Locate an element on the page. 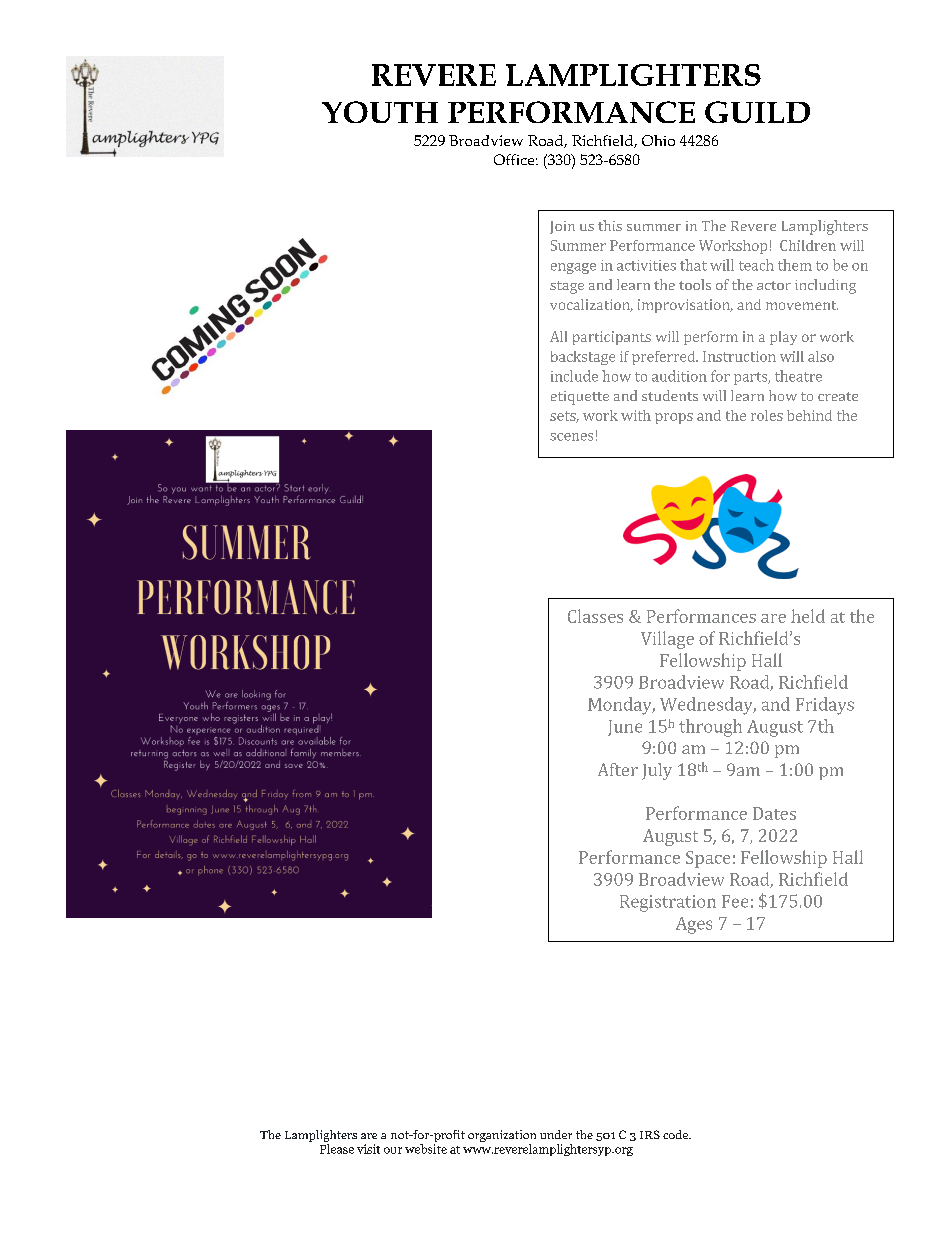  YOUTH is located at coordinates (380, 112).
